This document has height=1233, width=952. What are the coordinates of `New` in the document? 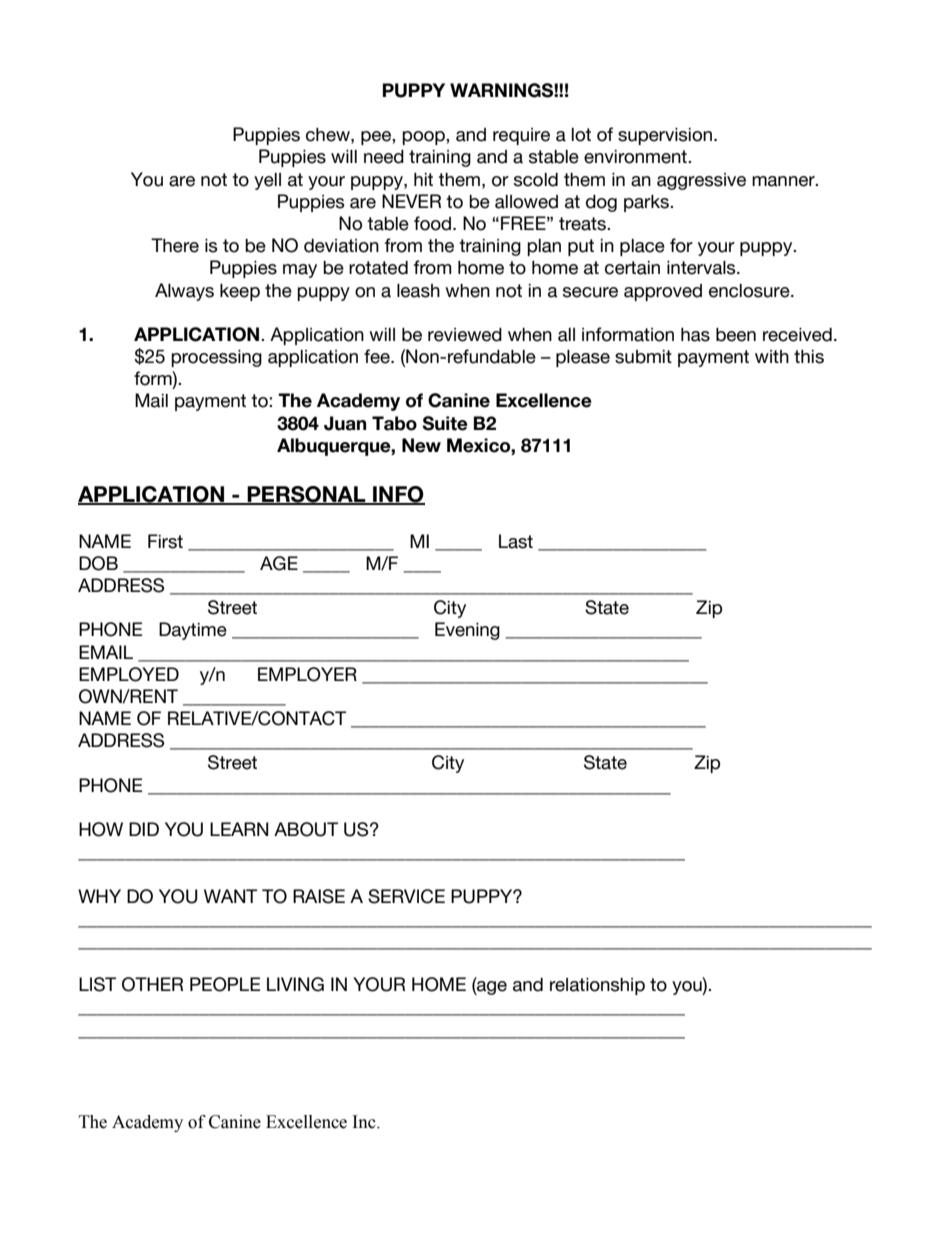 It's located at (421, 445).
